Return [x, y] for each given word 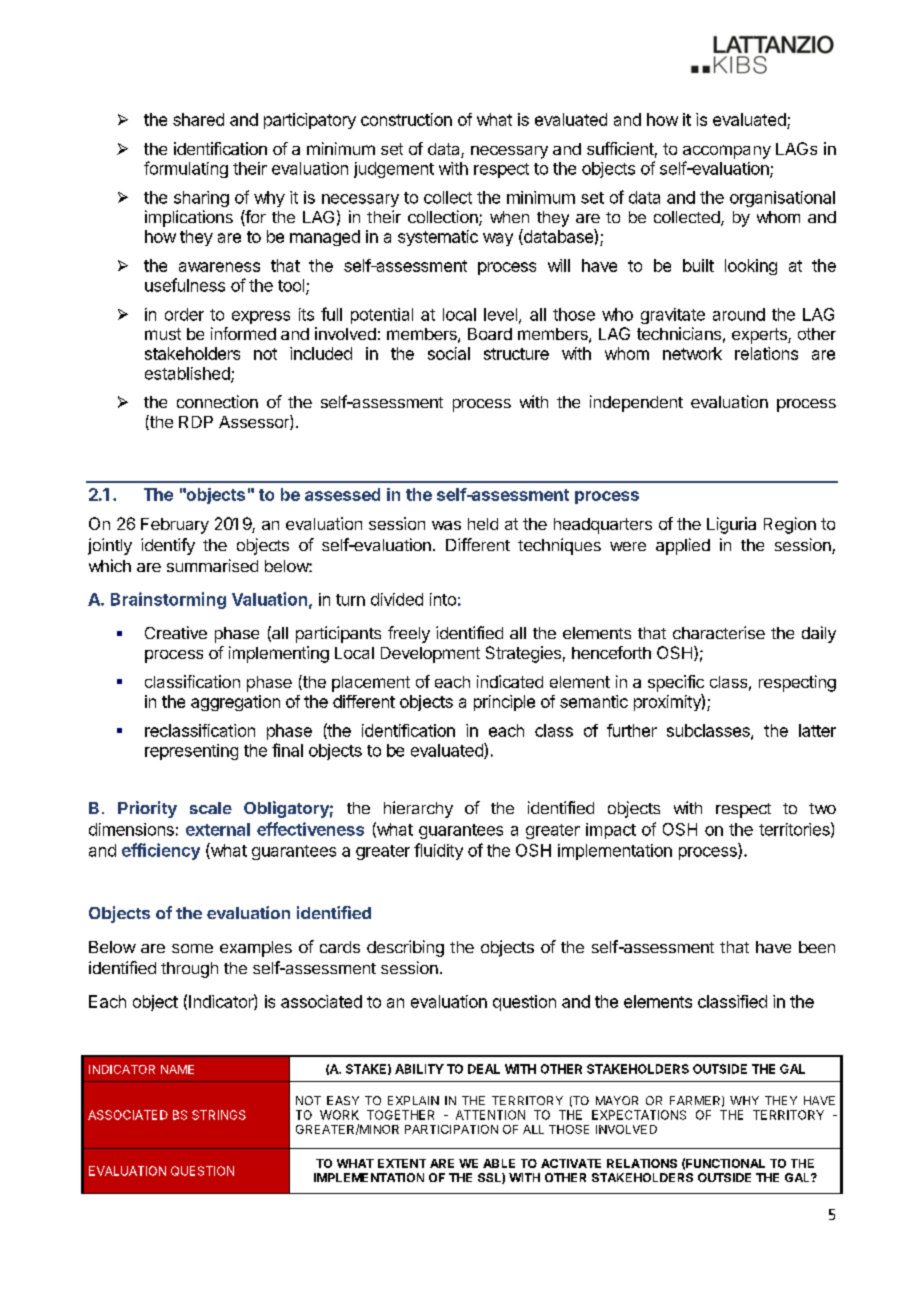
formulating [186, 169]
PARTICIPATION [451, 1129]
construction [406, 119]
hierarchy [418, 809]
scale [211, 808]
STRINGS [219, 1115]
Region [790, 525]
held [483, 524]
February [175, 526]
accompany [727, 152]
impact [611, 831]
